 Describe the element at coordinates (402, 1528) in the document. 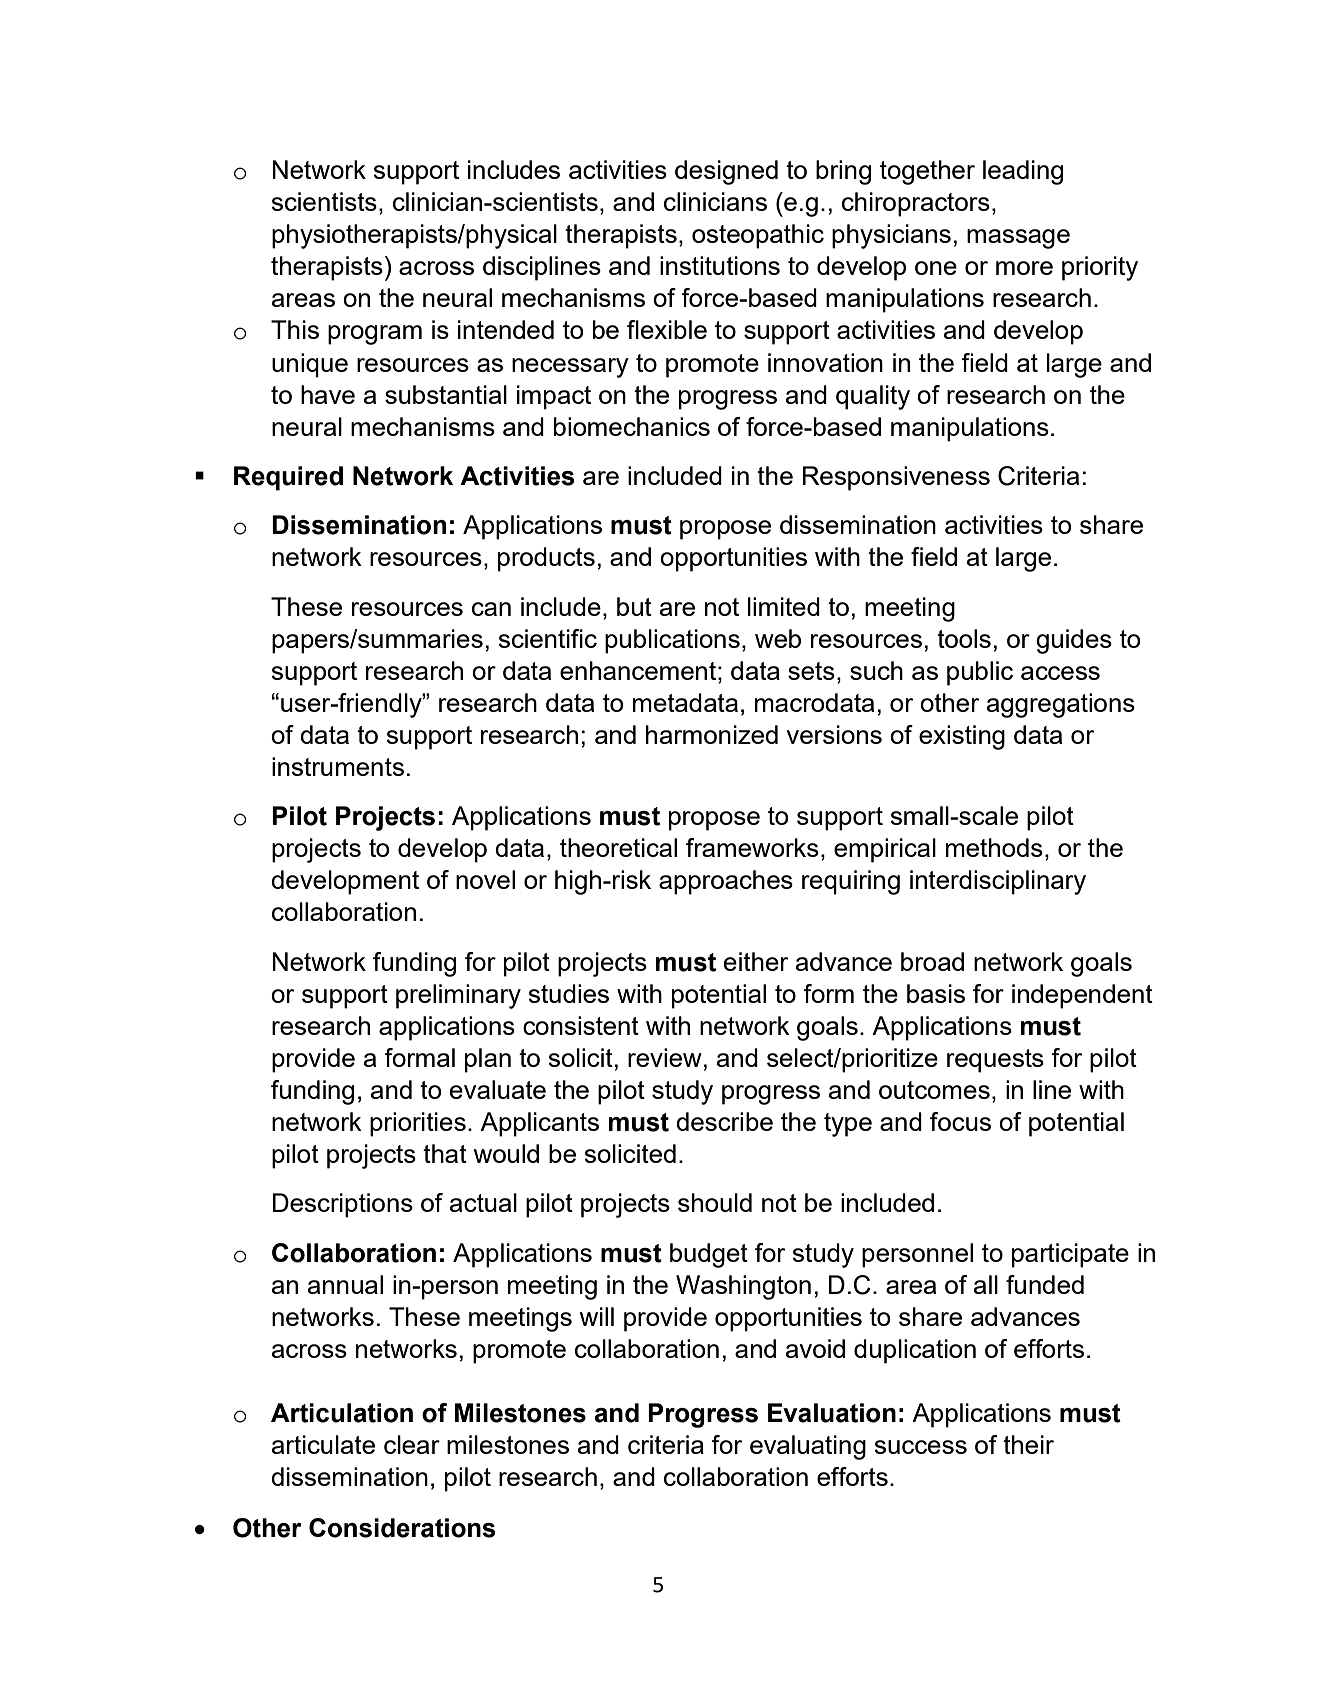

I see `Considerations` at that location.
